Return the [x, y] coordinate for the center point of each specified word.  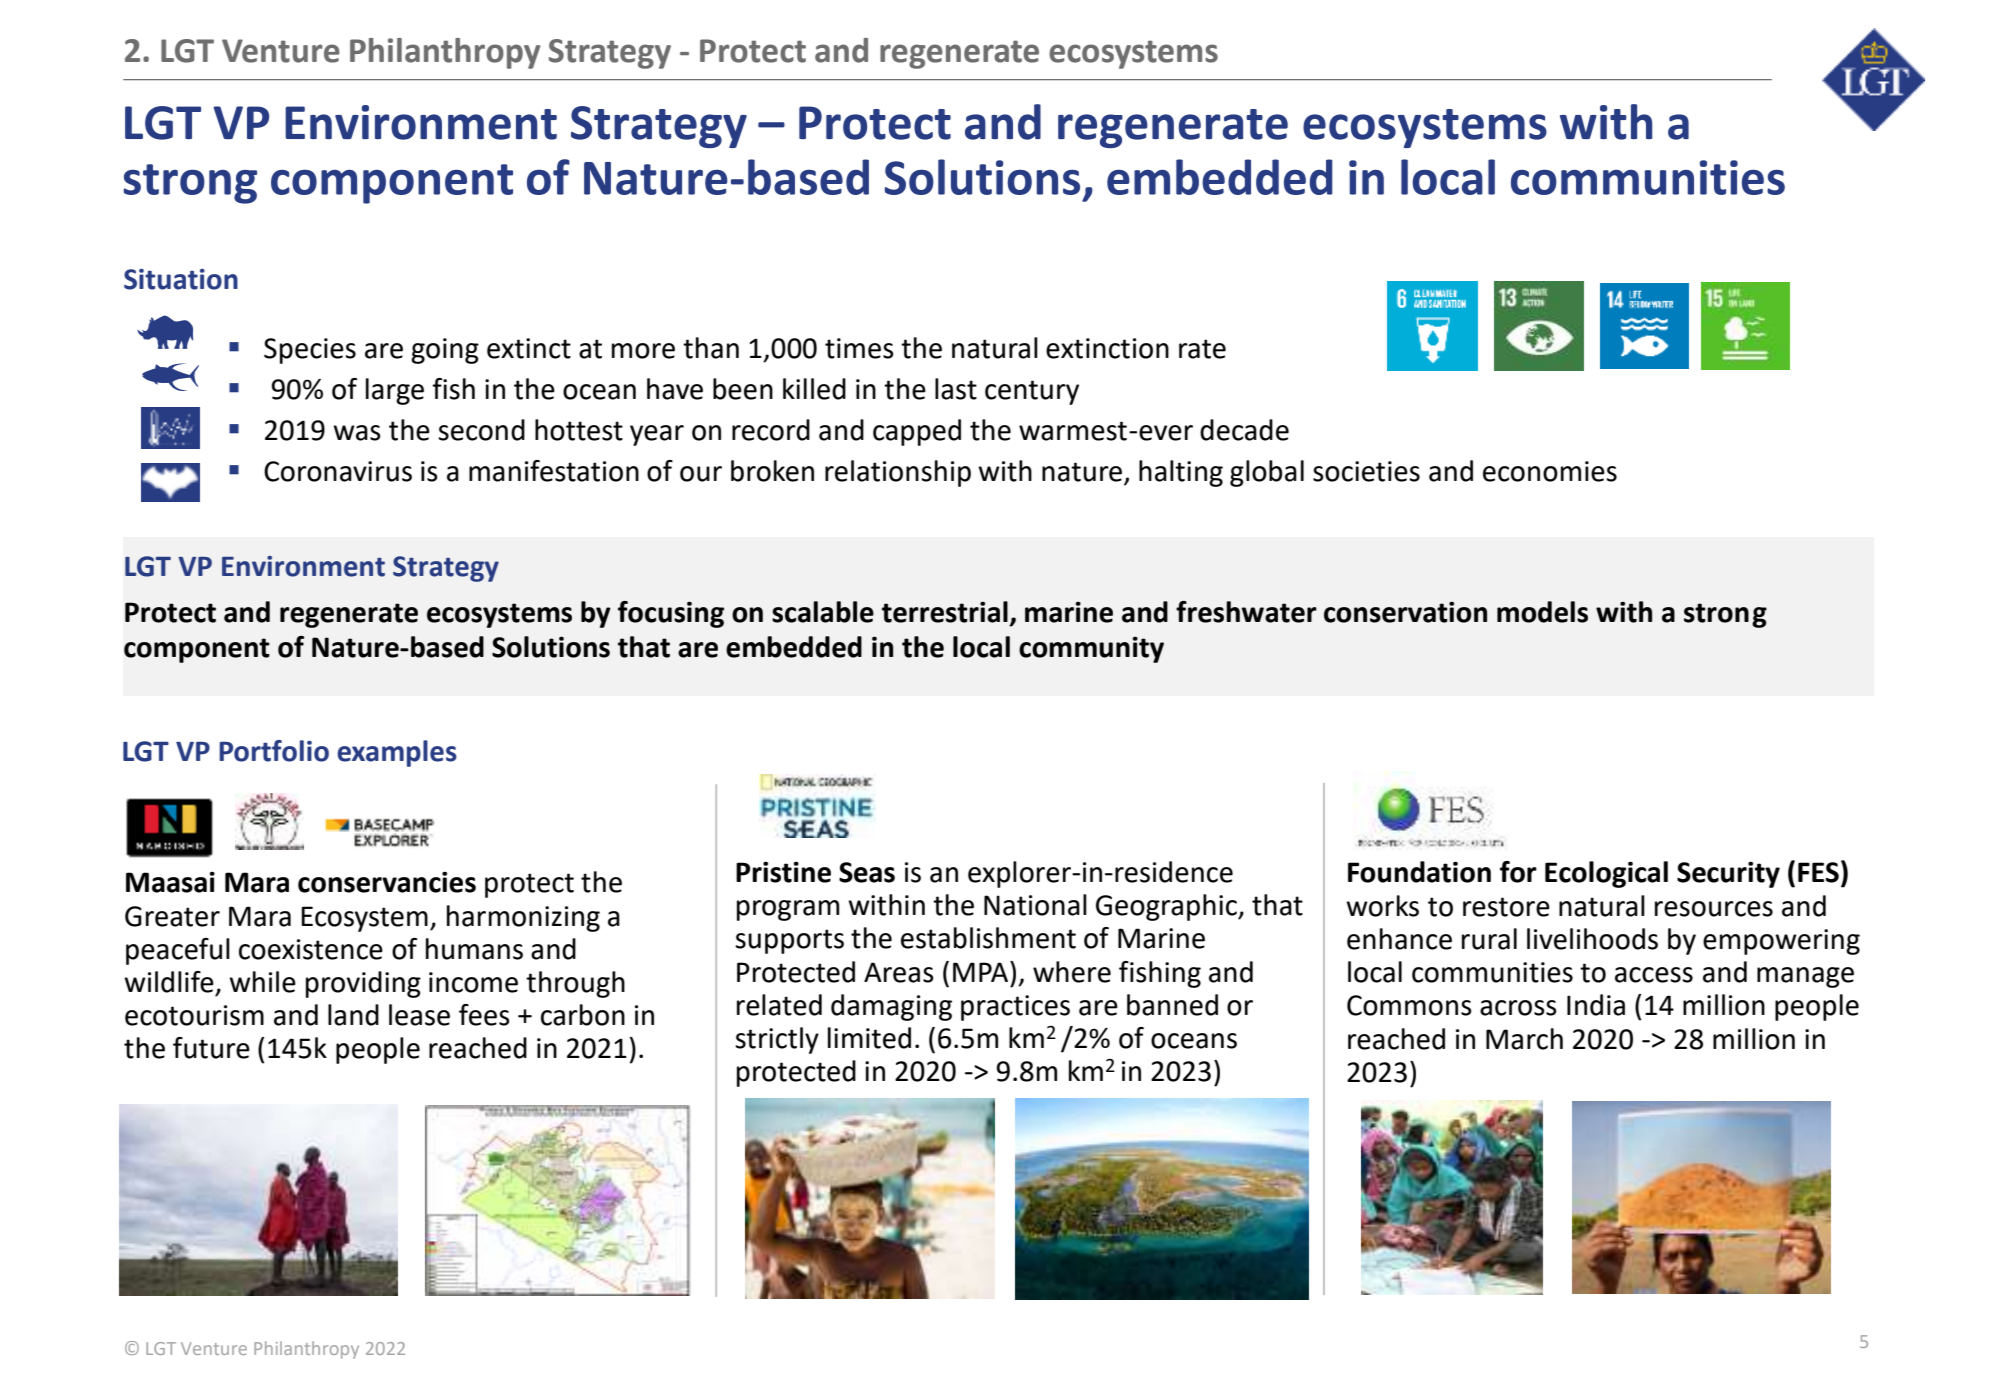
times [859, 348]
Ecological [1606, 874]
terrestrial [945, 612]
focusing [671, 614]
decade [1244, 430]
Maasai [170, 882]
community [1091, 649]
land [353, 1015]
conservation [1405, 612]
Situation [181, 279]
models [1542, 612]
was [357, 433]
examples [397, 753]
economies [1550, 471]
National [1035, 905]
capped [917, 432]
